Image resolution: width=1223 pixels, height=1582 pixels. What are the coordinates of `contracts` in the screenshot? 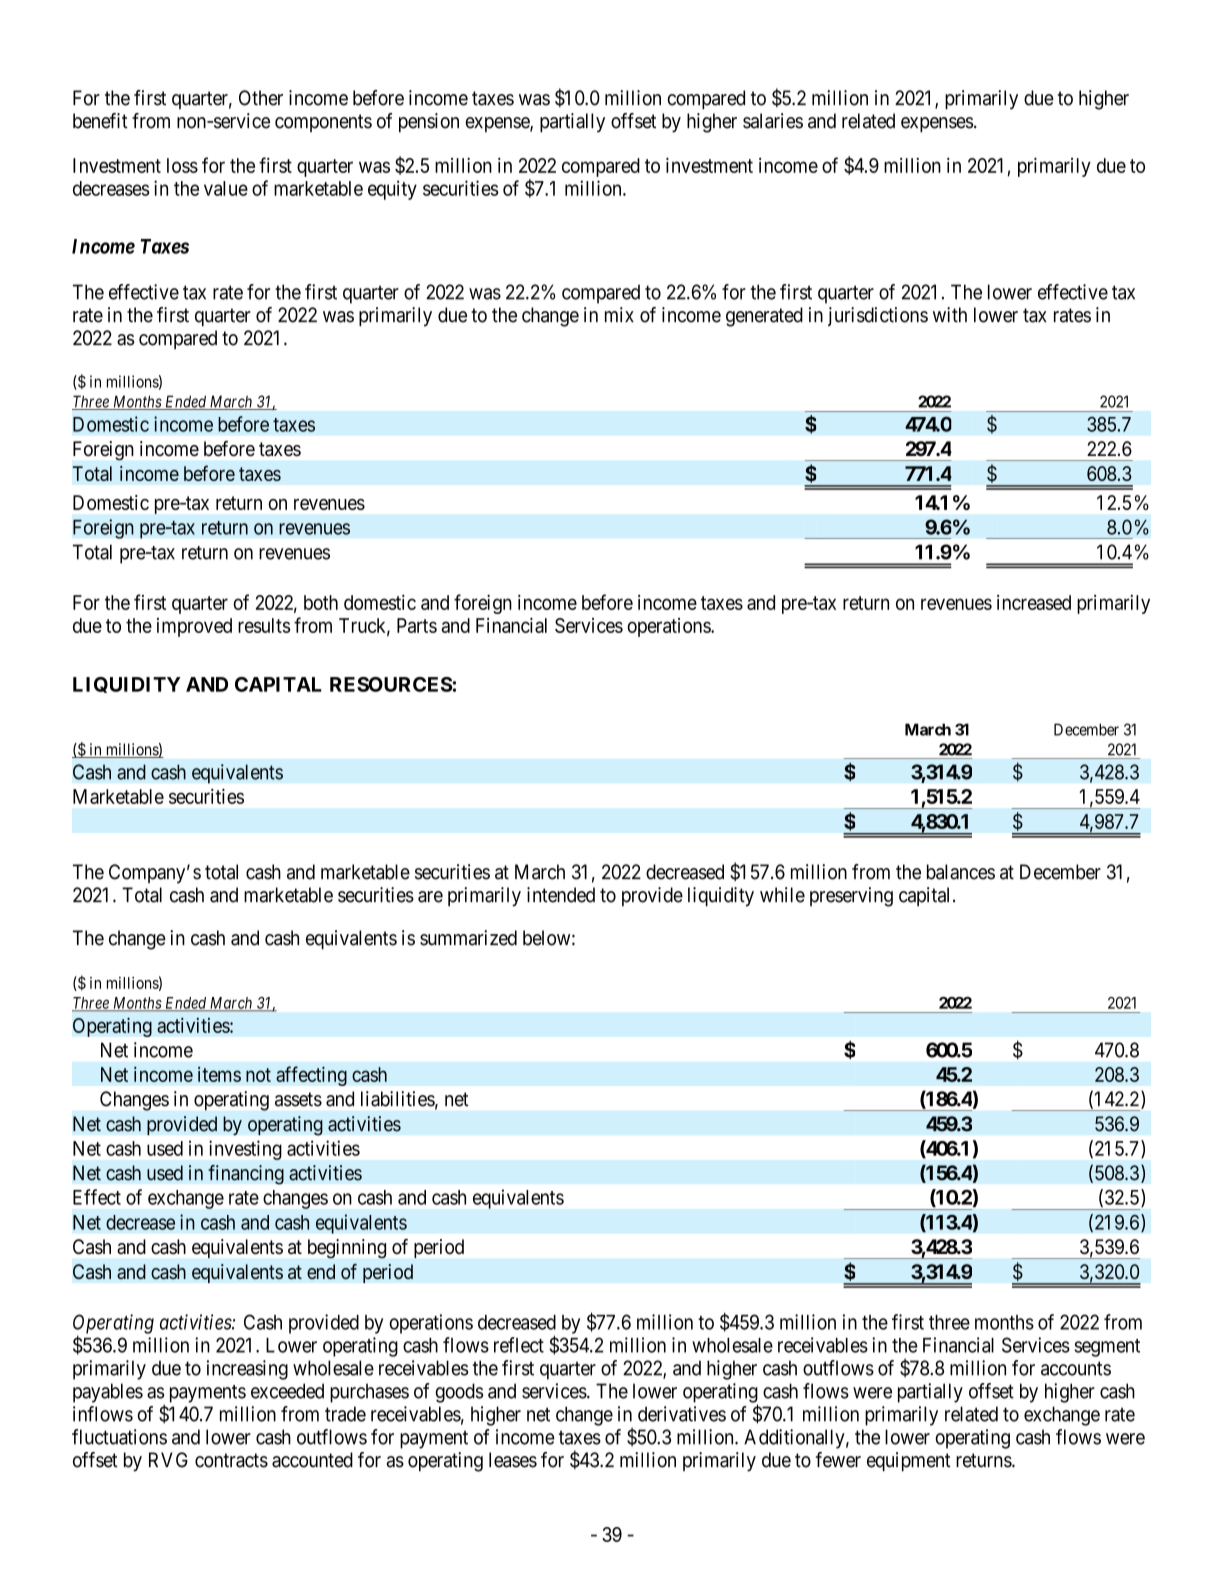 It's located at (231, 1460).
